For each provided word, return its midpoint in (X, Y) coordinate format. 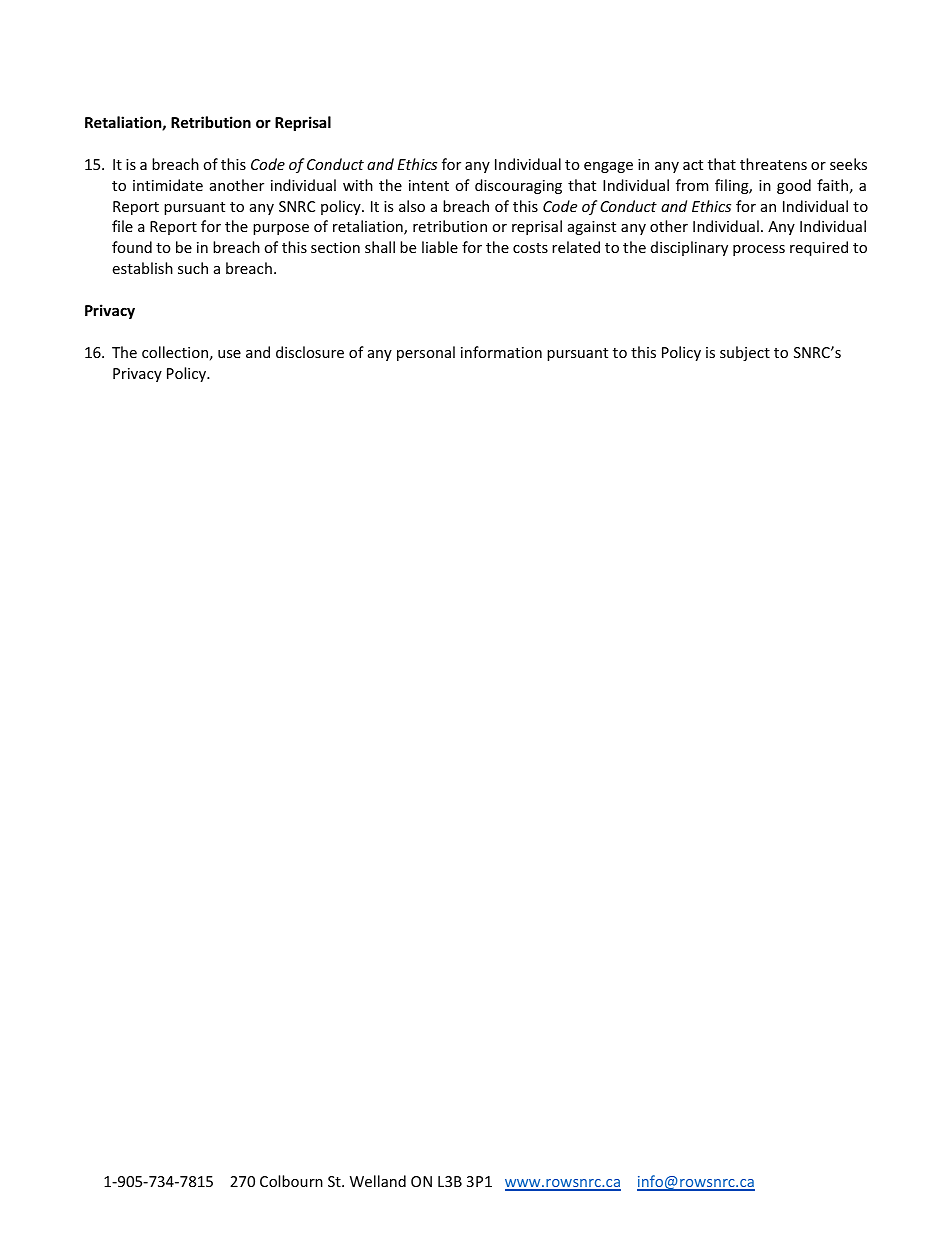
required (819, 248)
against (592, 228)
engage (608, 167)
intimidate (168, 185)
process (759, 250)
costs (530, 248)
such (193, 268)
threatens (773, 164)
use (229, 354)
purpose (281, 229)
